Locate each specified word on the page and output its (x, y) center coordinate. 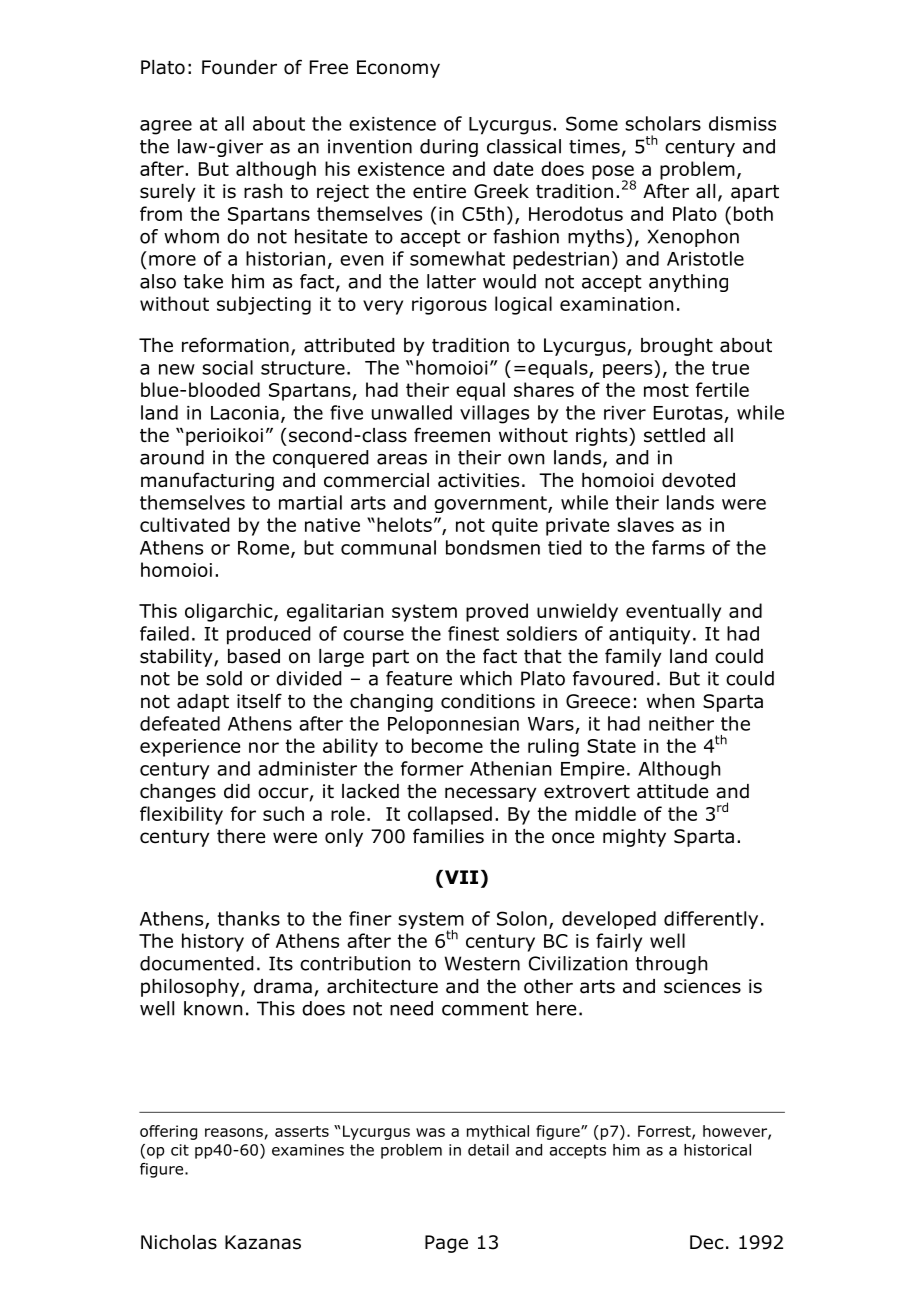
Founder (239, 67)
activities (478, 480)
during (449, 148)
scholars (663, 123)
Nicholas (179, 1242)
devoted (698, 480)
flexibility (181, 815)
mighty (634, 838)
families (448, 836)
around (172, 457)
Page (446, 1244)
